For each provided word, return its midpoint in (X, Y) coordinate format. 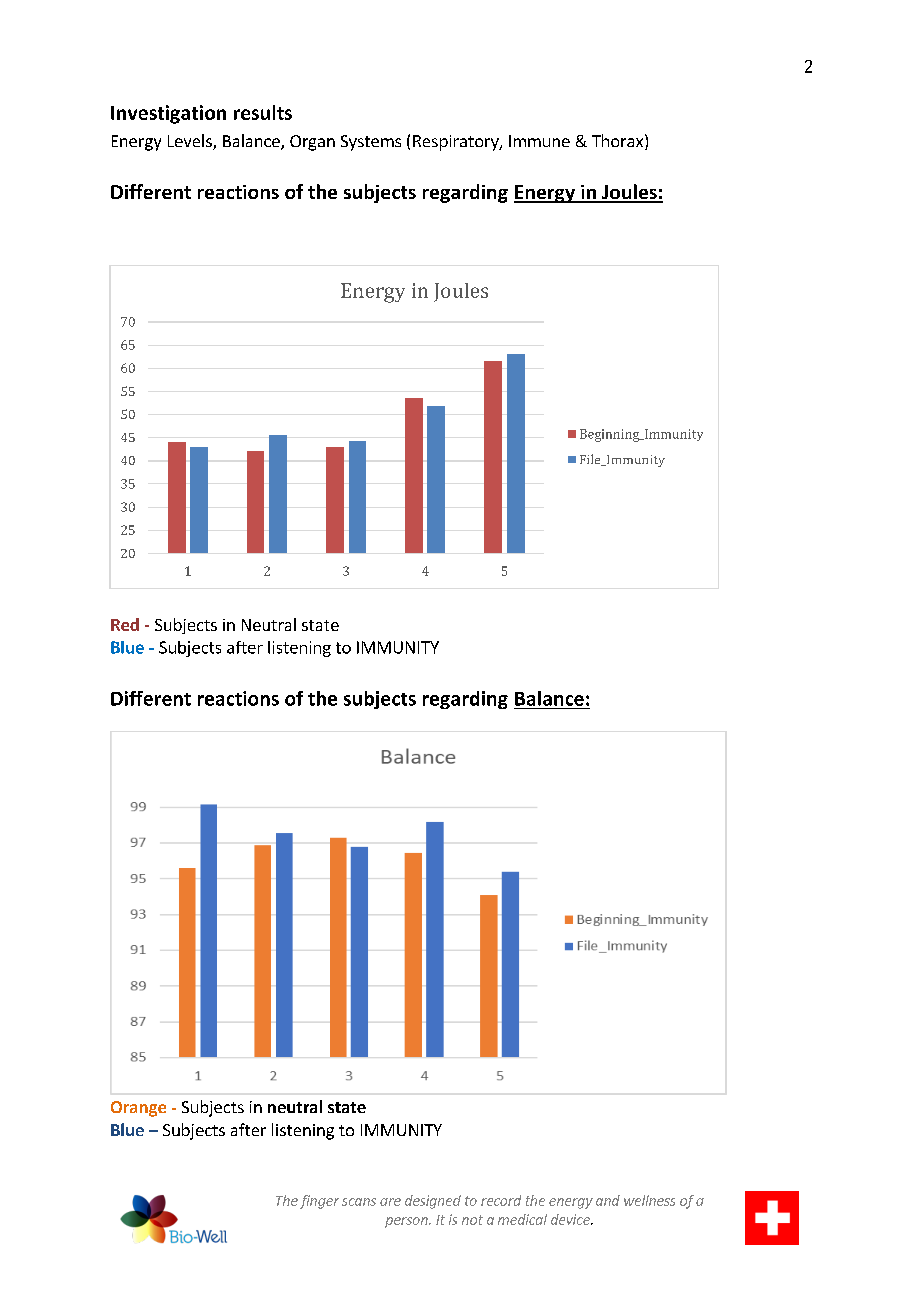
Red (125, 624)
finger (319, 1202)
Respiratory (457, 143)
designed (433, 1202)
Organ (312, 143)
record (501, 1200)
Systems (371, 143)
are (390, 1202)
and (608, 1200)
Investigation (168, 114)
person (407, 1222)
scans (359, 1202)
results (263, 112)
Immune (539, 141)
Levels (191, 142)
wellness (649, 1200)
